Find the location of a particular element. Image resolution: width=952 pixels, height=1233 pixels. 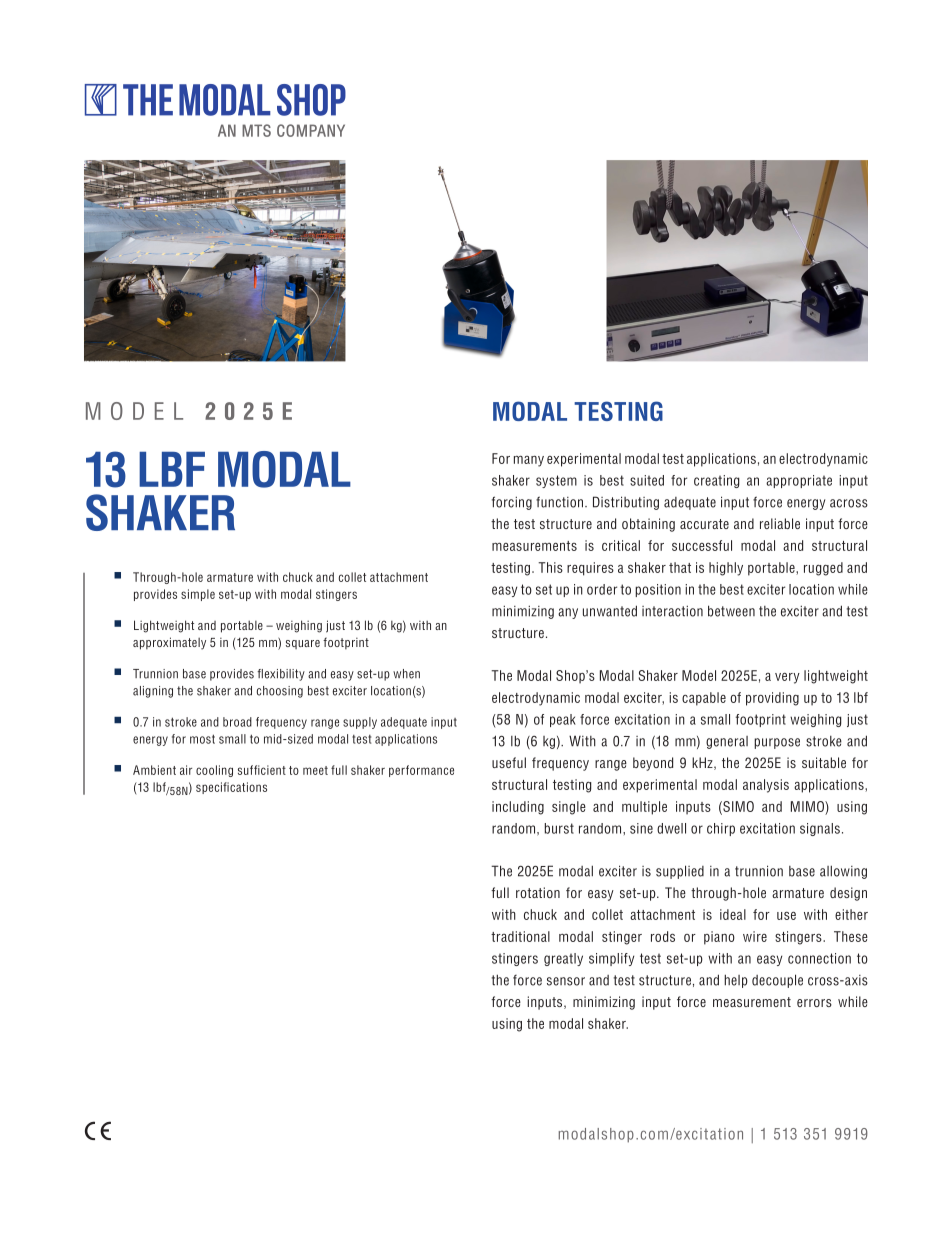

including is located at coordinates (518, 808).
